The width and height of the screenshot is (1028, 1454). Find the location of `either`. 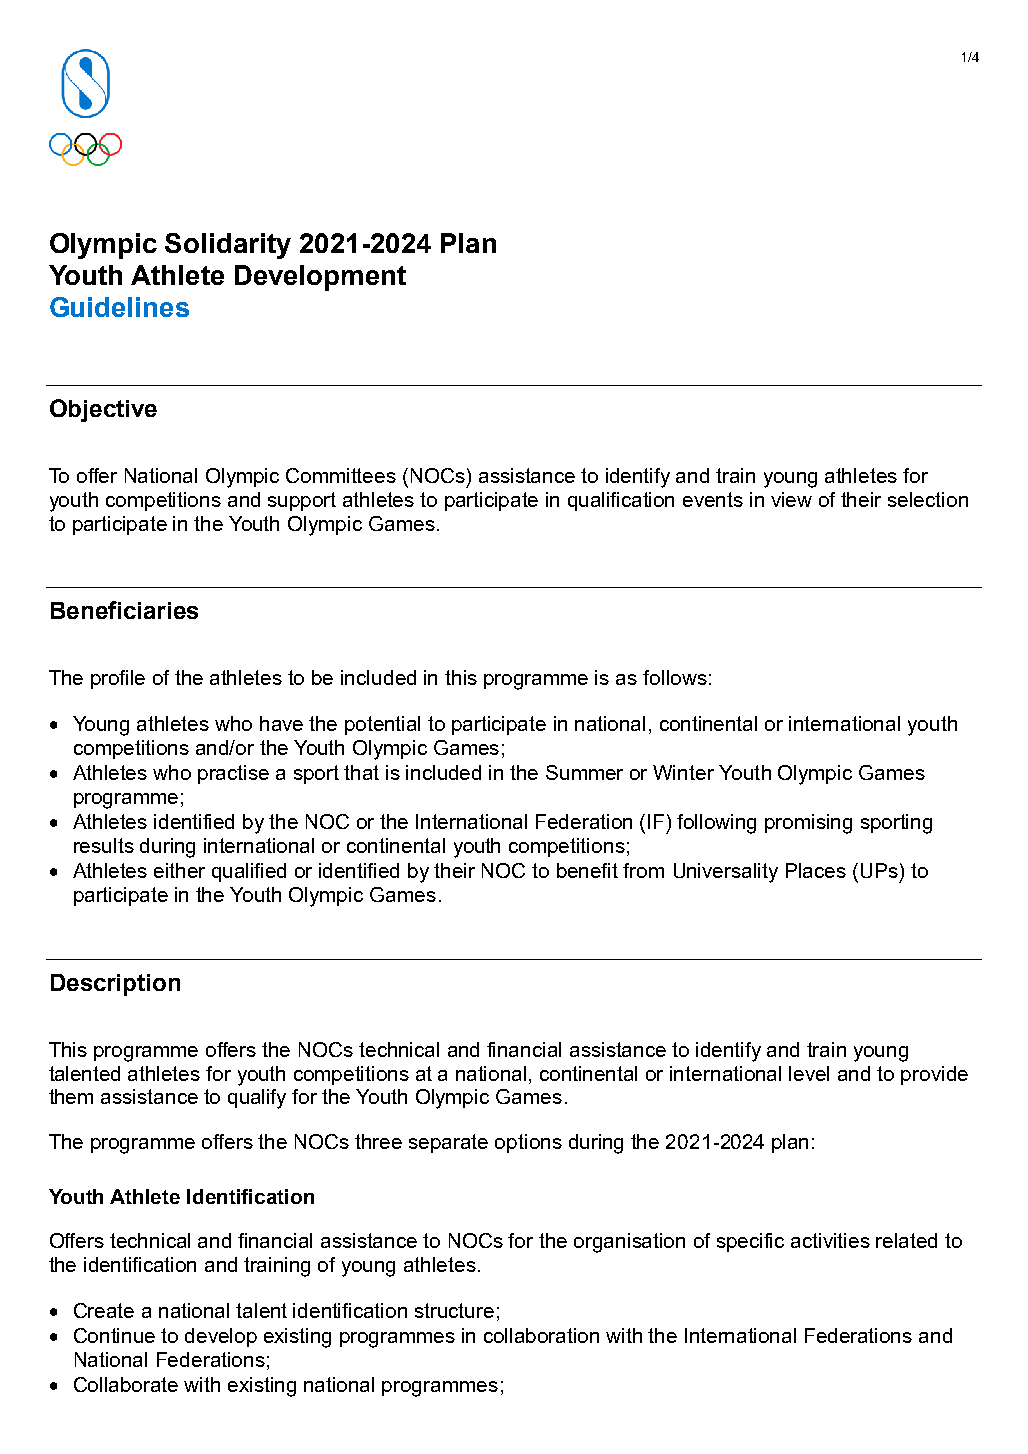

either is located at coordinates (179, 870).
